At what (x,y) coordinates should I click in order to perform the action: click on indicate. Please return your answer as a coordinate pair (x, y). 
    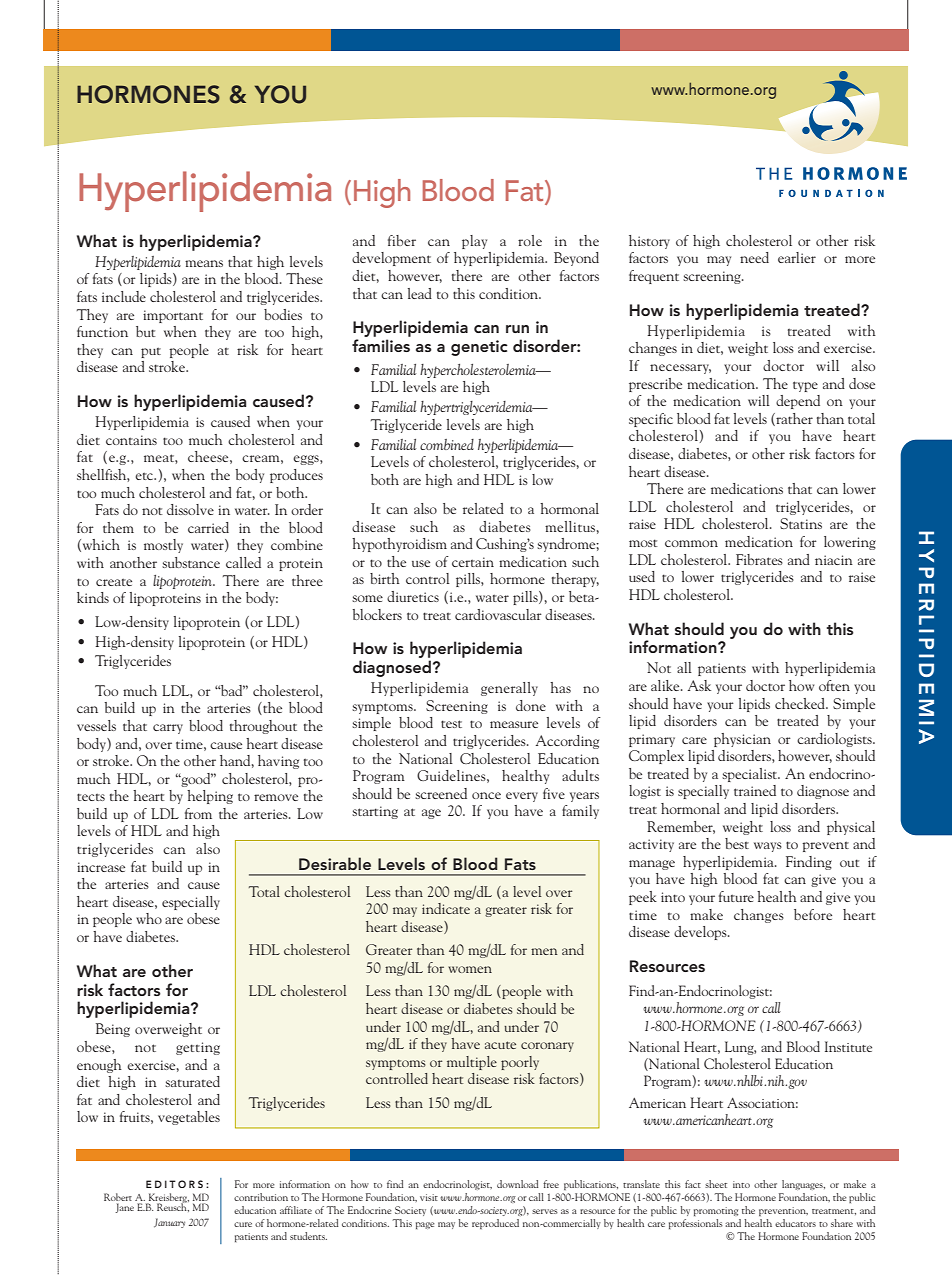
    Looking at the image, I should click on (446, 908).
